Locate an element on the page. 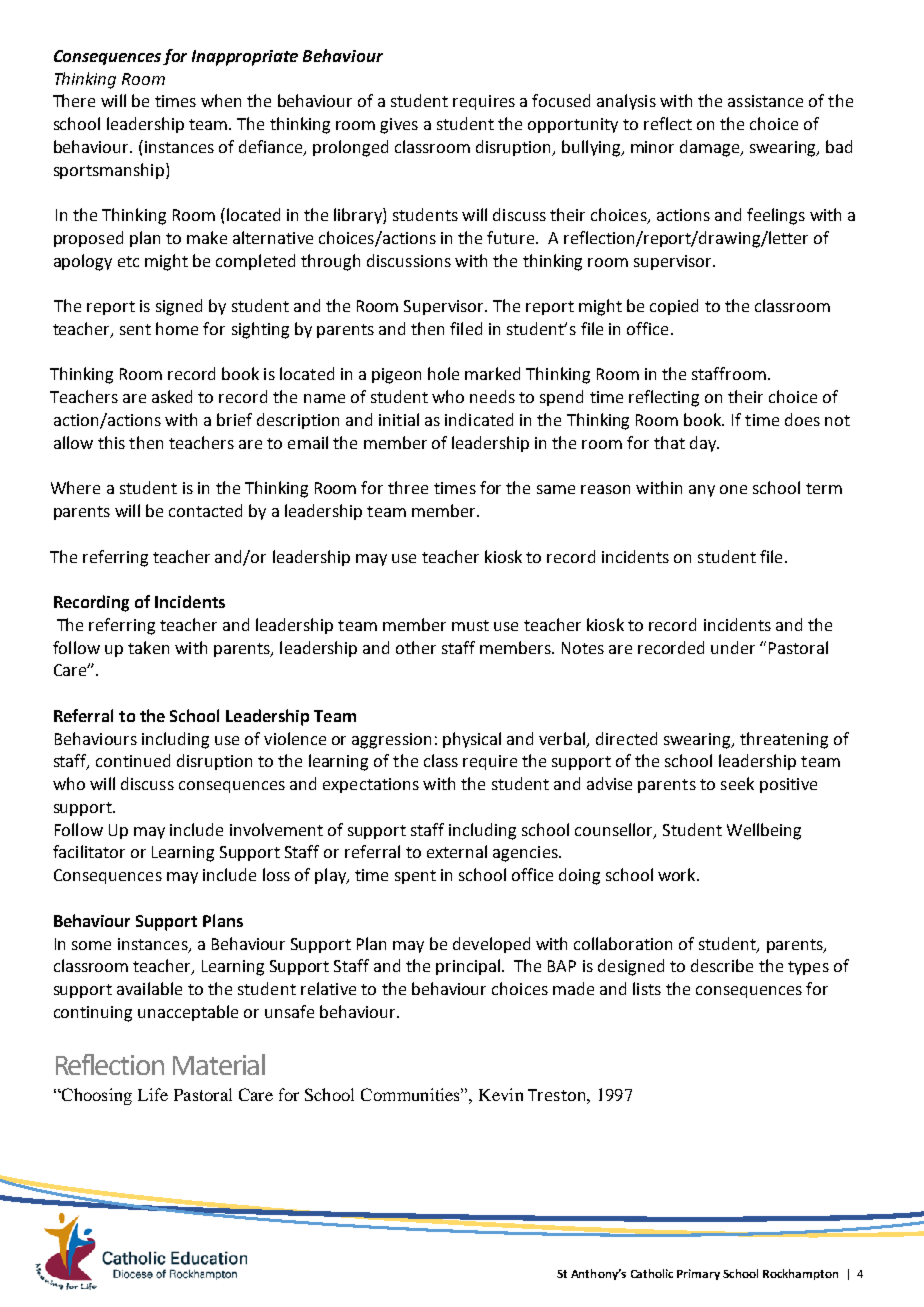 Image resolution: width=924 pixels, height=1307 pixels. other is located at coordinates (416, 647).
